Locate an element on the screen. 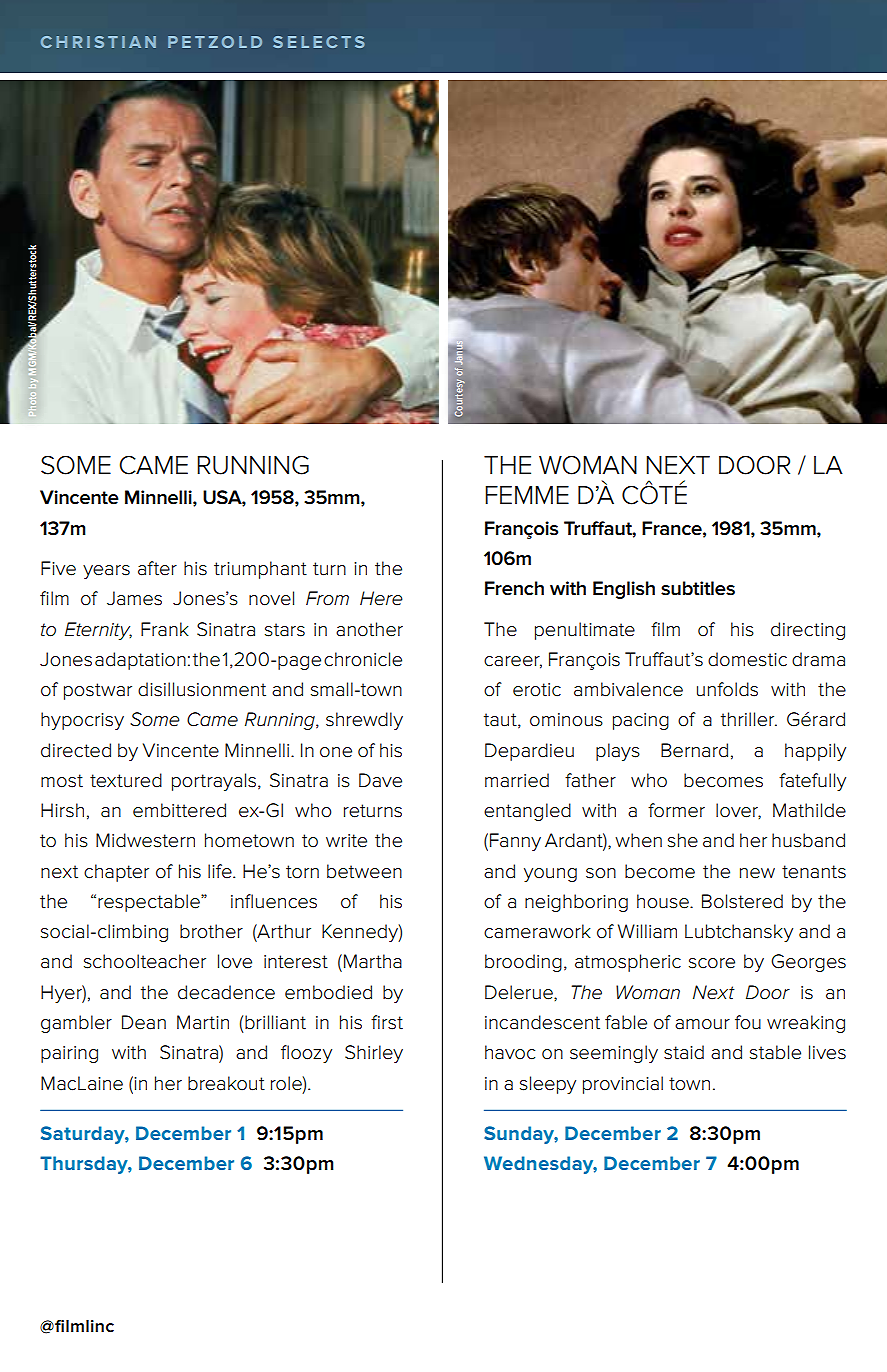 This screenshot has height=1372, width=887. after is located at coordinates (157, 568).
